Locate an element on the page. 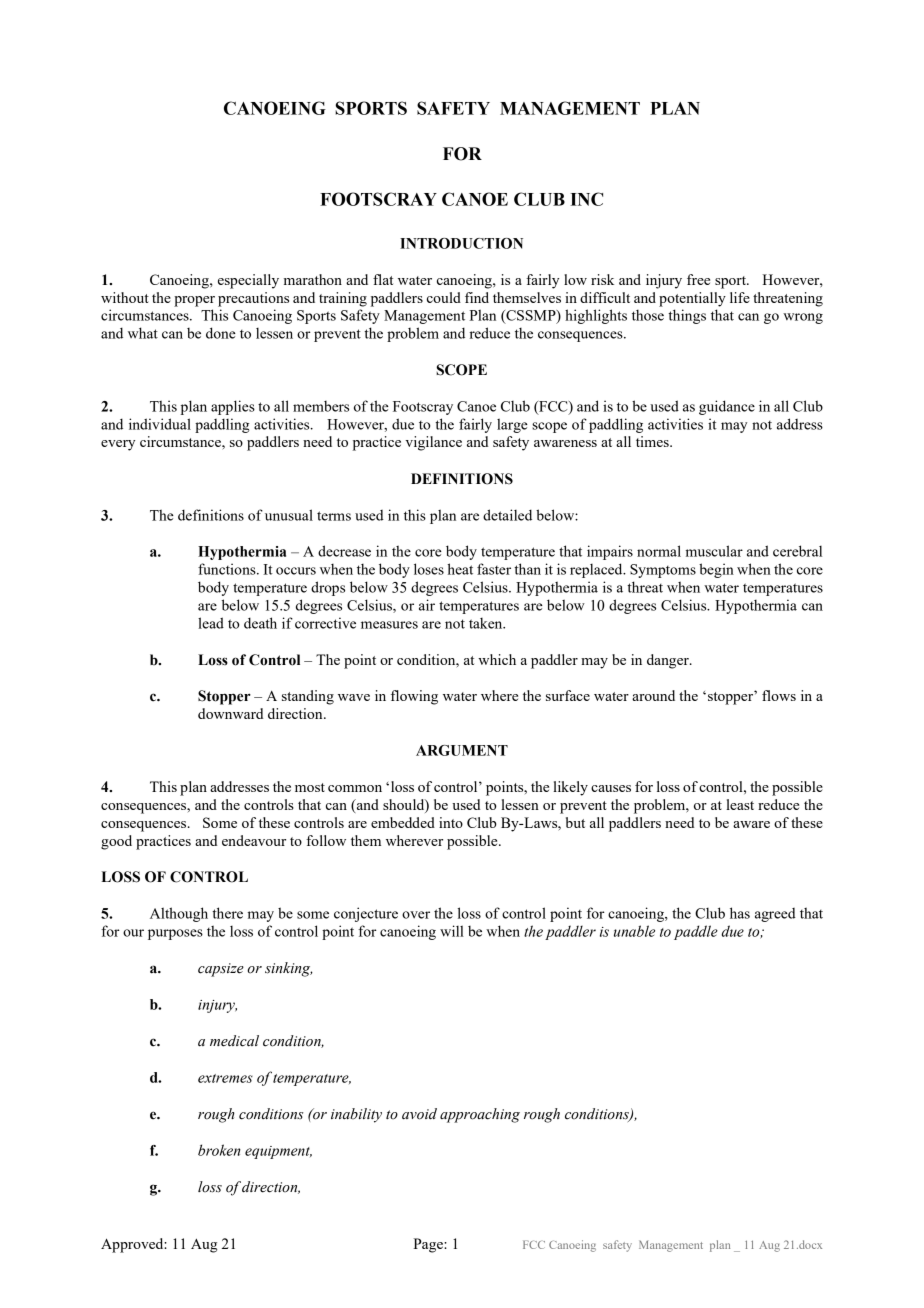 This document has height=1308, width=924. lead is located at coordinates (211, 623).
